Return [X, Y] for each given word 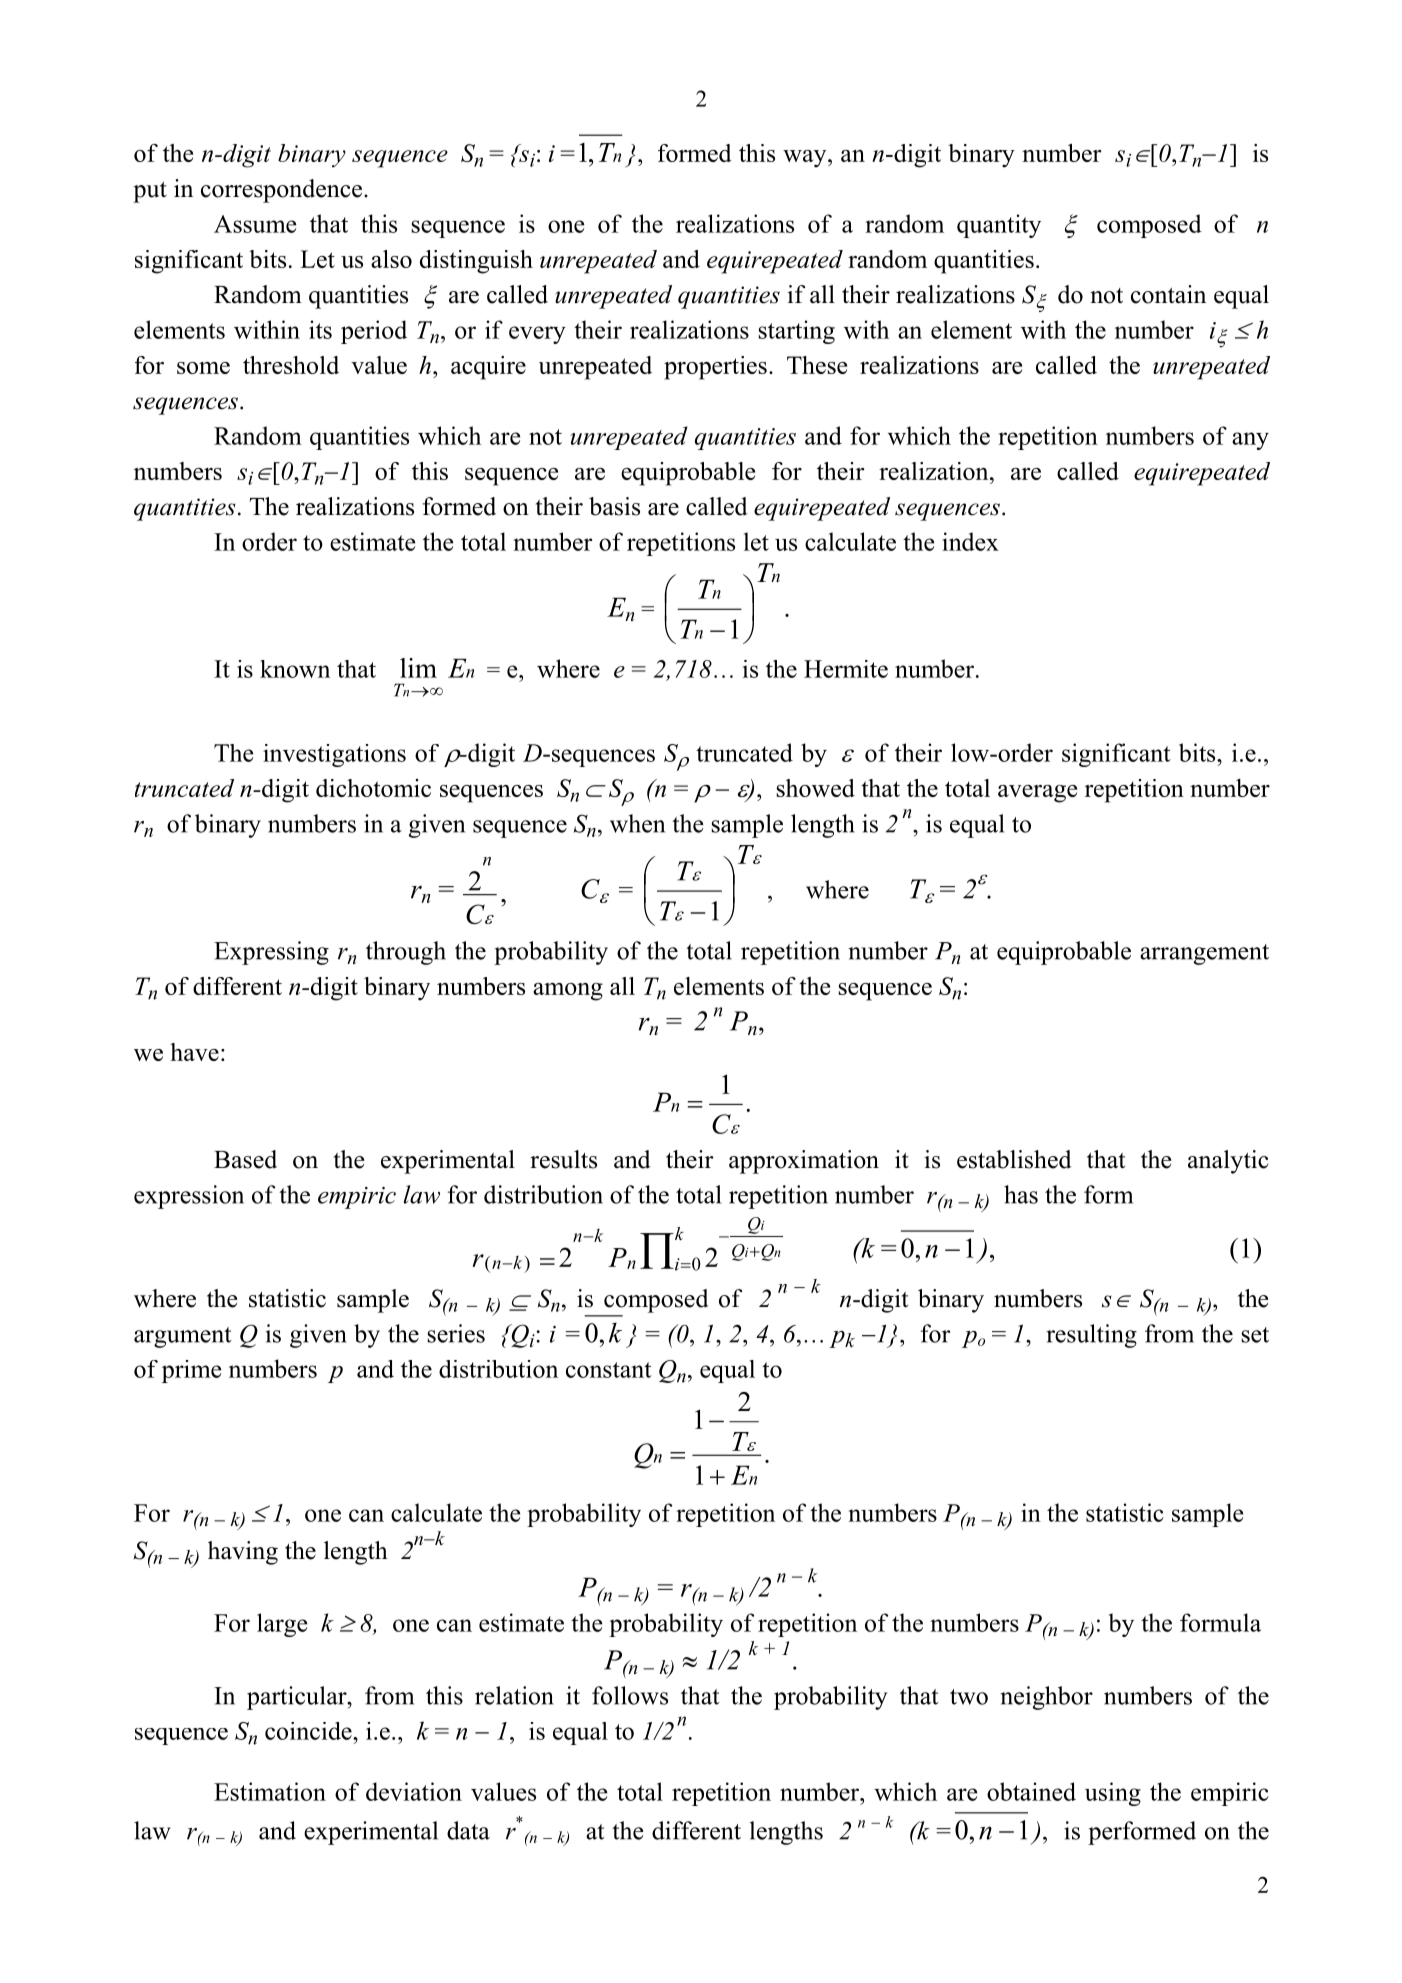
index [970, 541]
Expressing [271, 953]
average [1037, 794]
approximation [804, 1162]
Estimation [270, 1791]
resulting [1091, 1336]
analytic [1228, 1162]
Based [245, 1159]
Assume [255, 224]
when [637, 823]
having [243, 1553]
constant [609, 1370]
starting [797, 332]
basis [614, 506]
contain [1168, 294]
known [295, 669]
